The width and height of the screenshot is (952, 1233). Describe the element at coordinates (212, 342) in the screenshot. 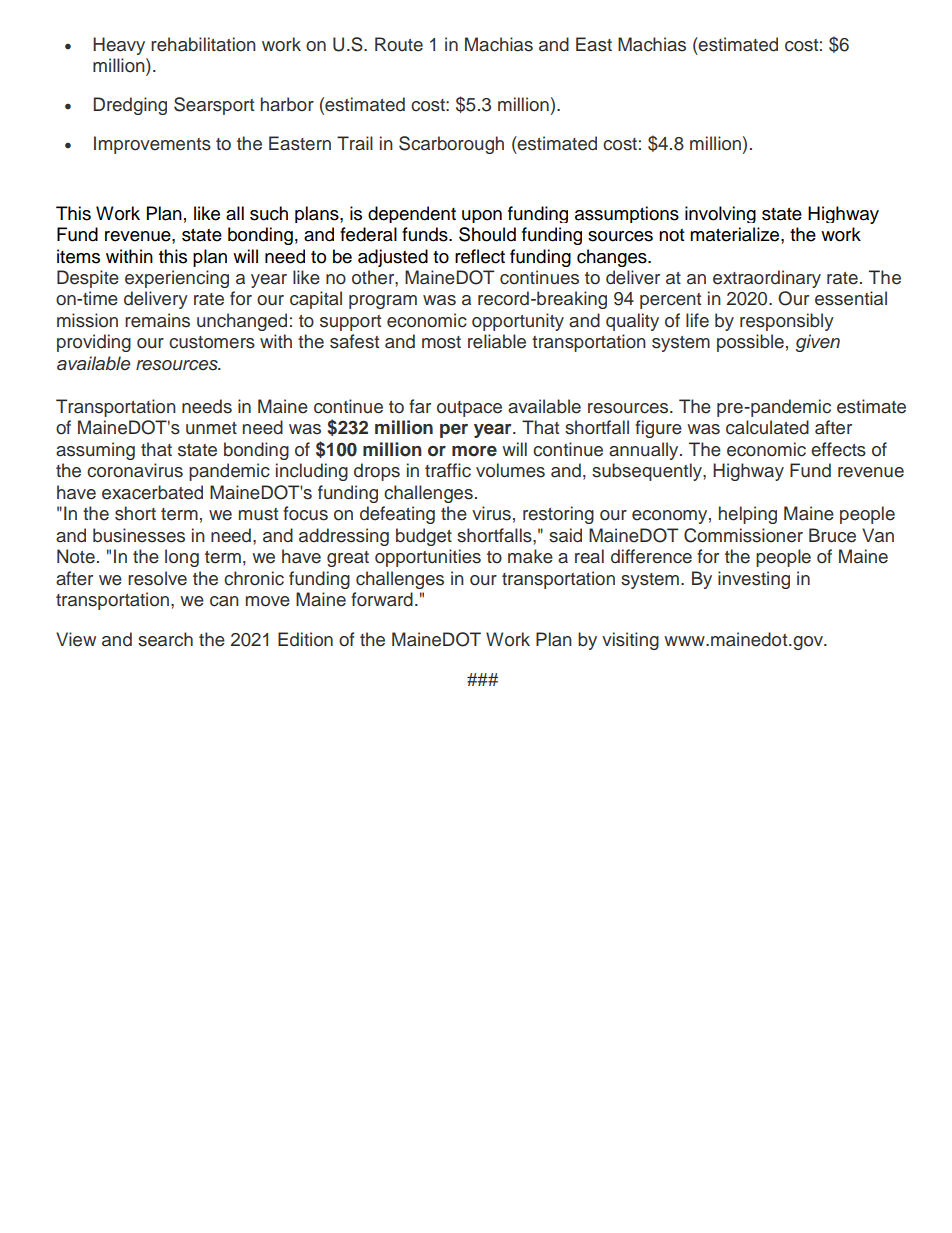

I see `customers` at that location.
